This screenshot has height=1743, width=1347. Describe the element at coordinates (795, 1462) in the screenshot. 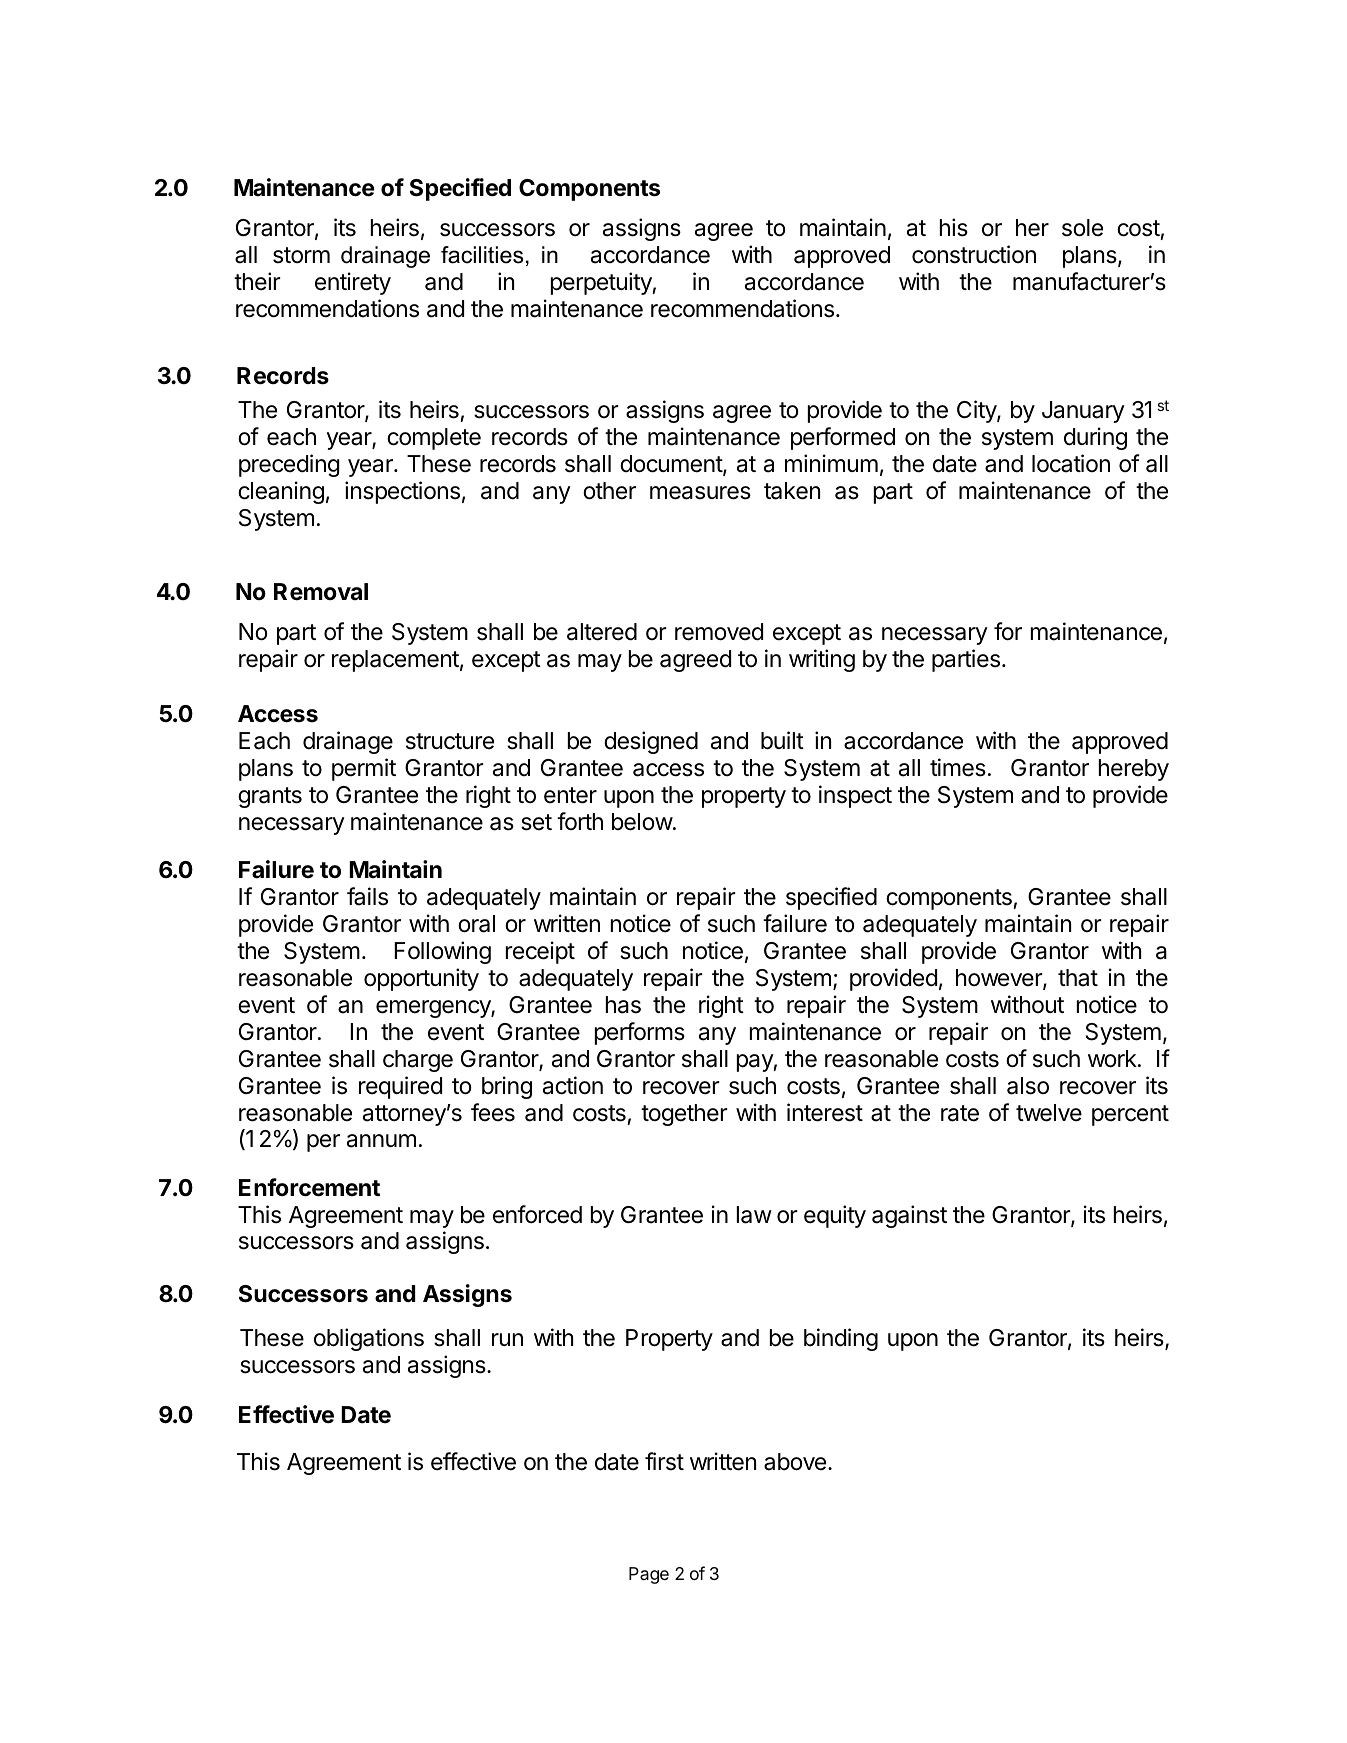

I see `above` at that location.
